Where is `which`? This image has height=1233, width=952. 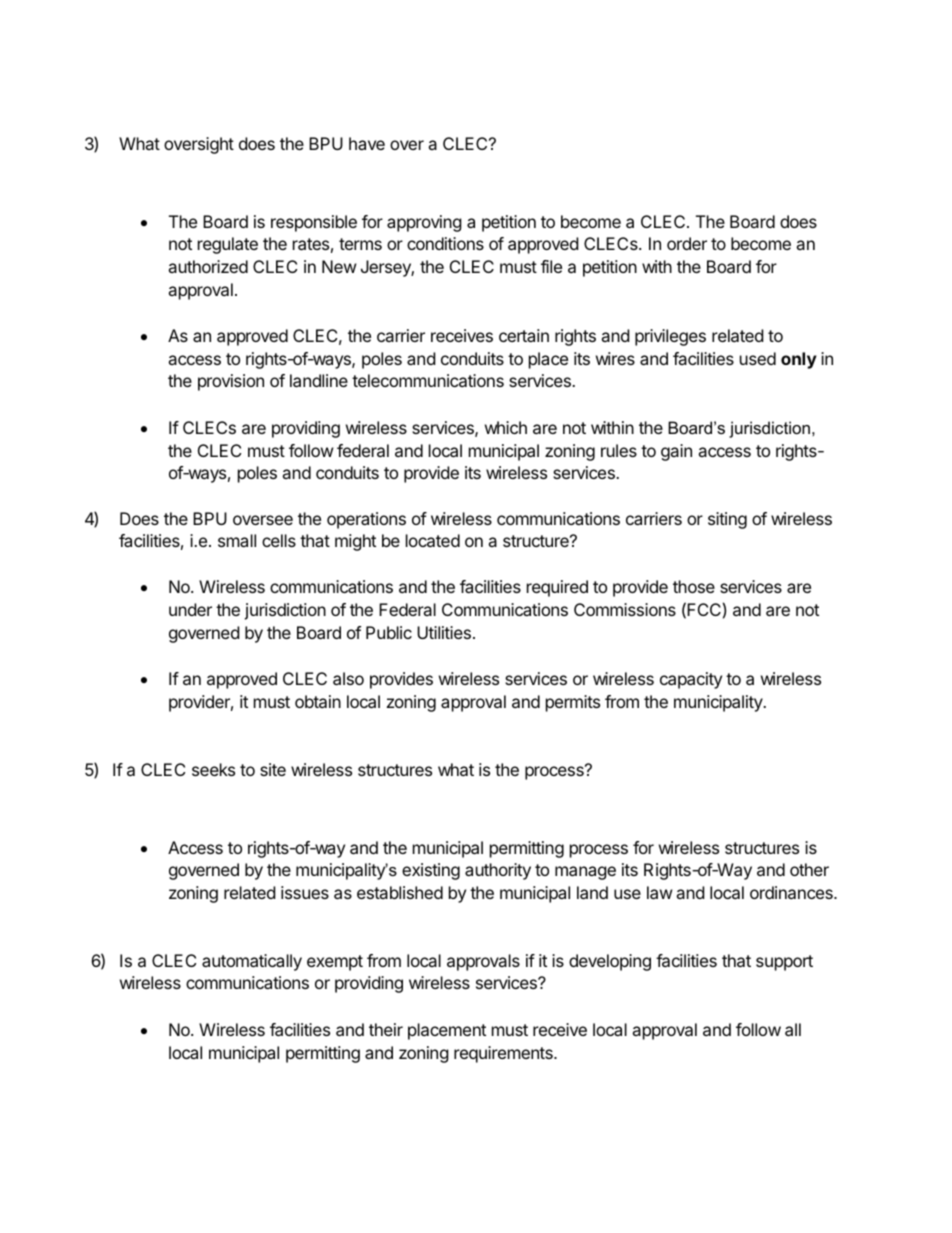
which is located at coordinates (506, 427).
